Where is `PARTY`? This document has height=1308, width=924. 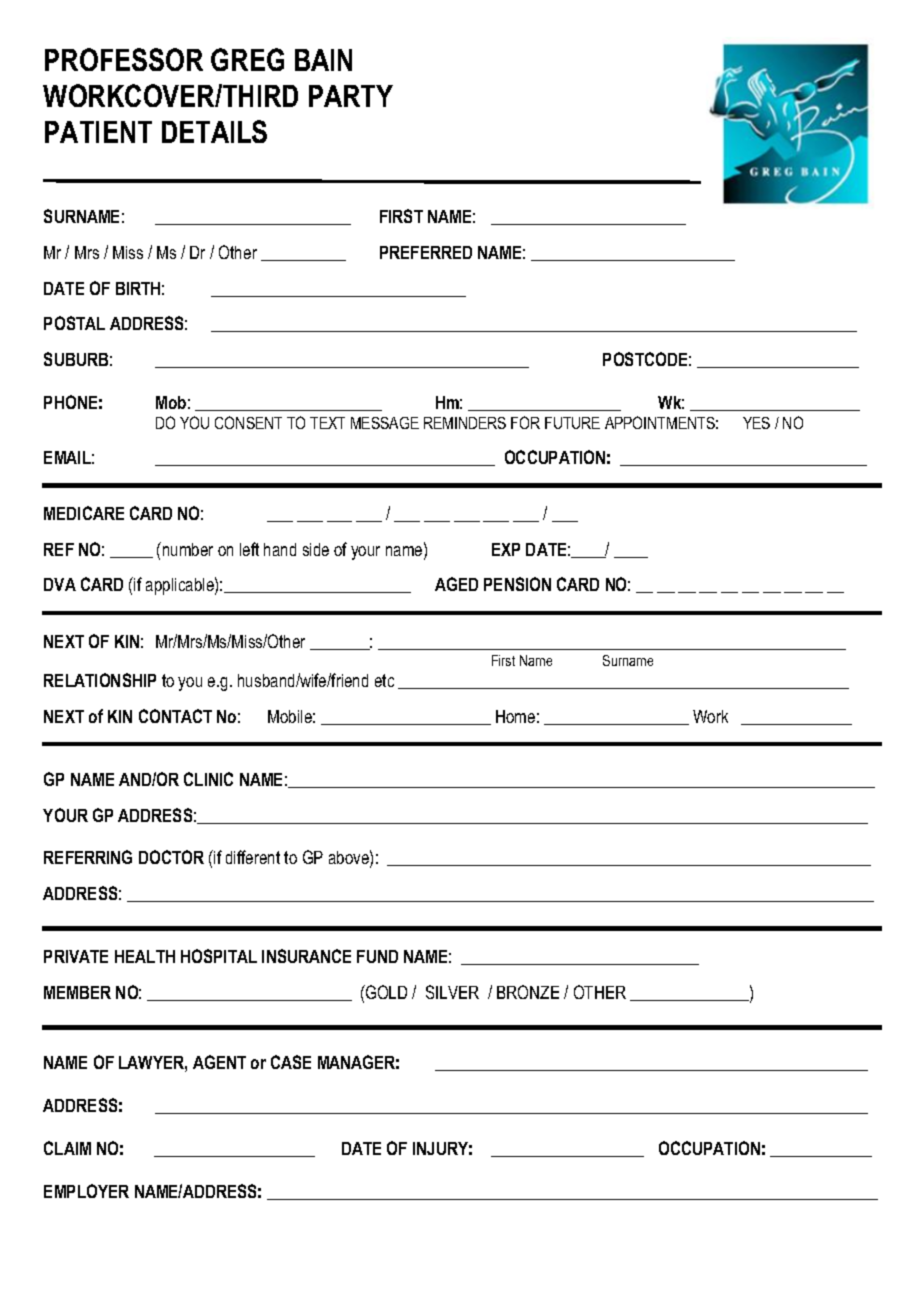 PARTY is located at coordinates (351, 96).
